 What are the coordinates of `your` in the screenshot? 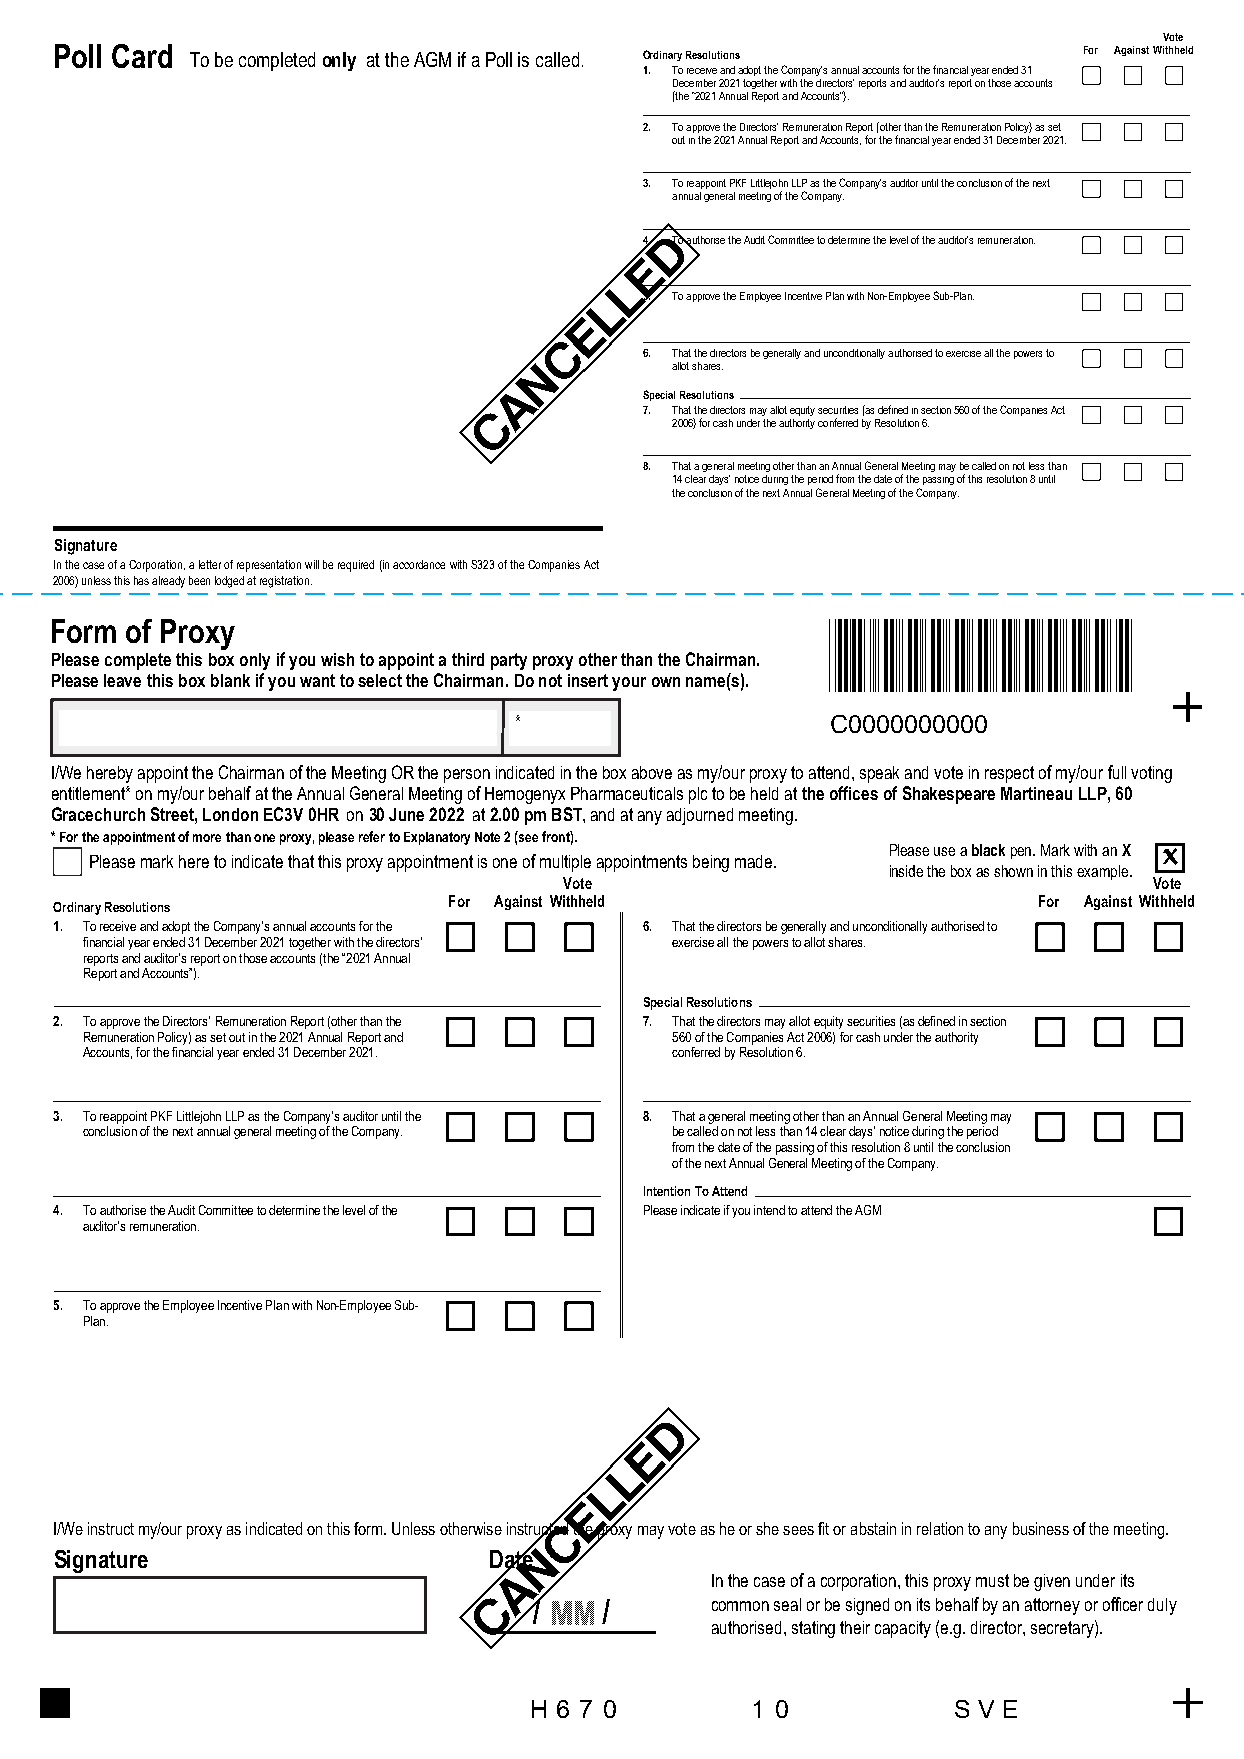 It's located at (629, 684).
